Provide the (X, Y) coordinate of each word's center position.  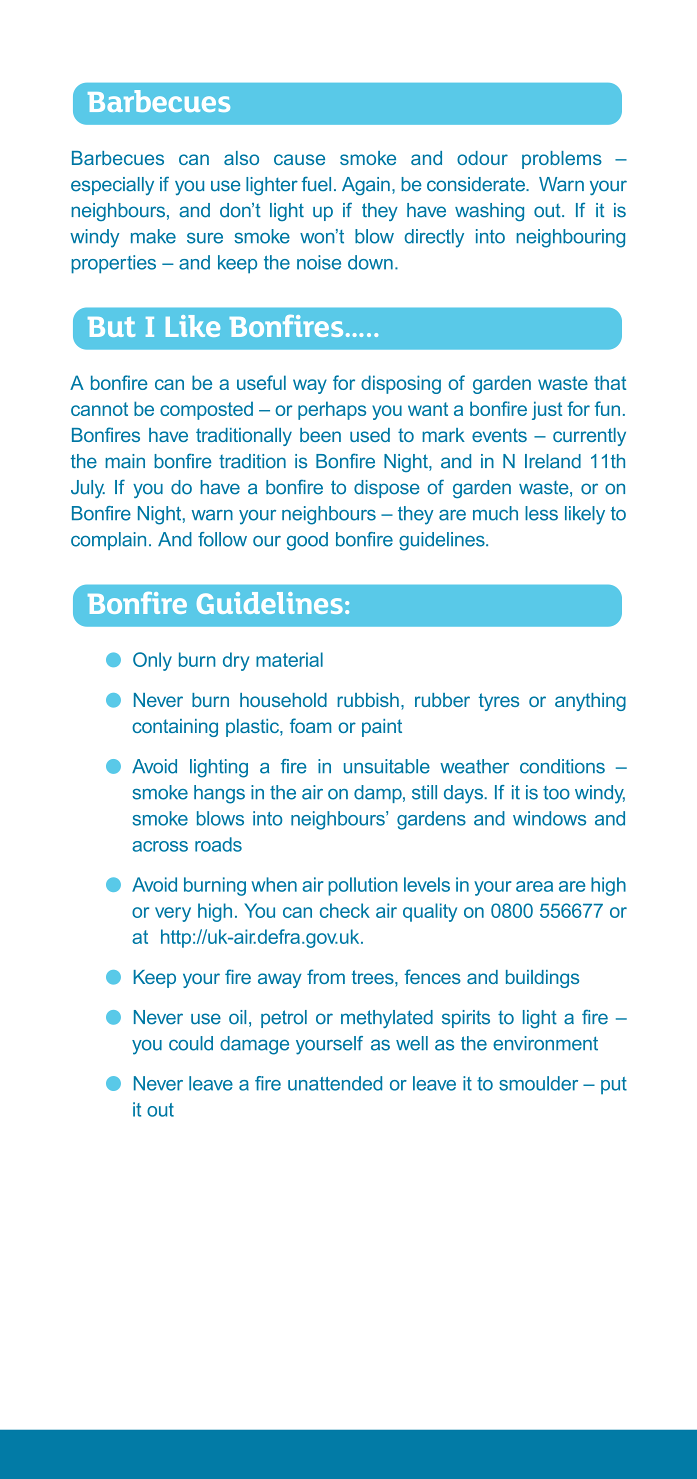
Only (152, 661)
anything (590, 702)
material (289, 659)
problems (562, 160)
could (191, 1043)
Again (366, 186)
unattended (335, 1083)
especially (112, 186)
